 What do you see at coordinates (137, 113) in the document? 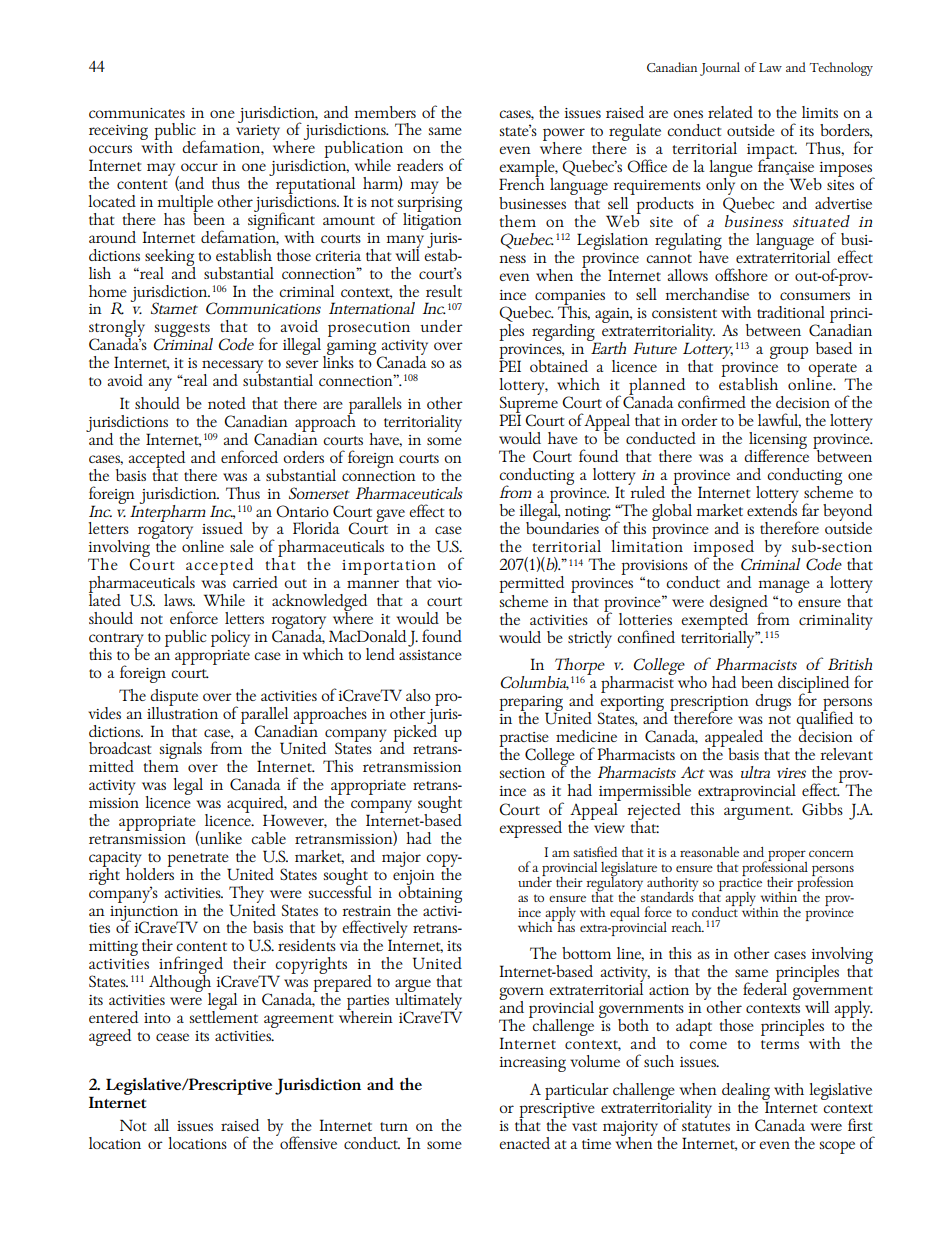
I see `communicates` at bounding box center [137, 113].
